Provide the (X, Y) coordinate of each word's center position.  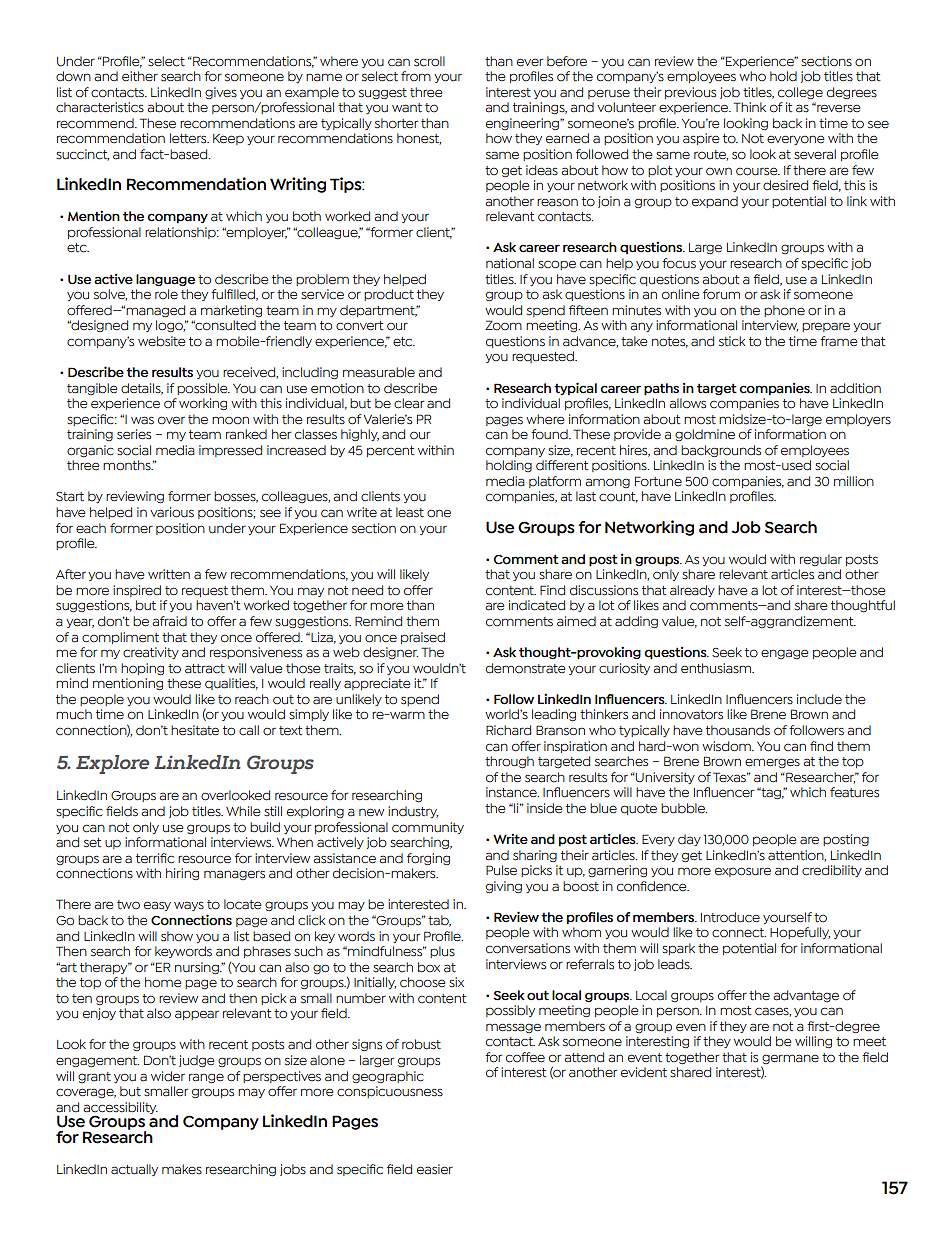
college (800, 93)
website (161, 341)
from (416, 76)
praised (423, 638)
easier (435, 1169)
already (692, 591)
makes (182, 1169)
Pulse (501, 870)
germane (790, 1060)
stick (732, 341)
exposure (743, 872)
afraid (169, 621)
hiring (182, 874)
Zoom (503, 325)
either (140, 76)
